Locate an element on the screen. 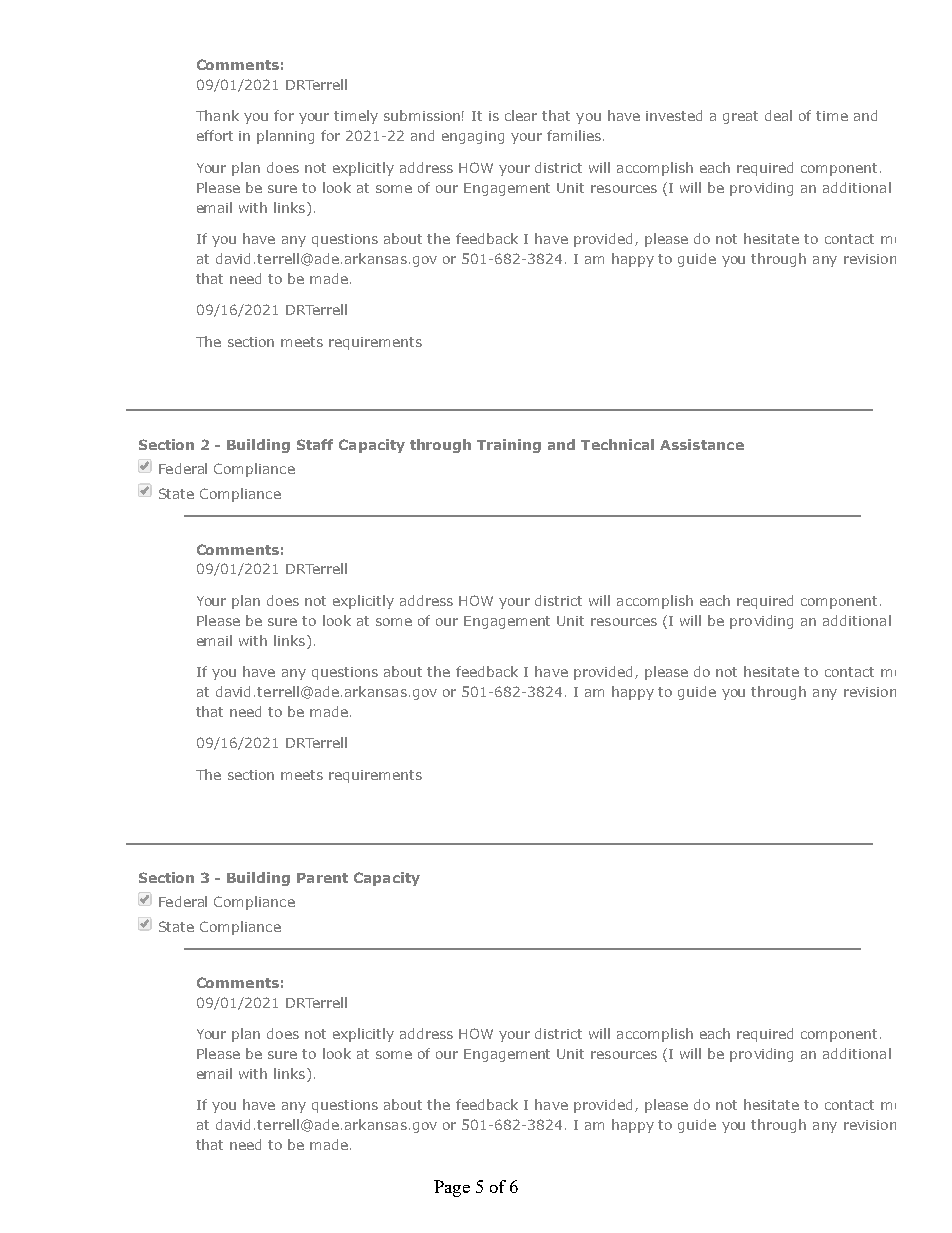  effort is located at coordinates (215, 135).
